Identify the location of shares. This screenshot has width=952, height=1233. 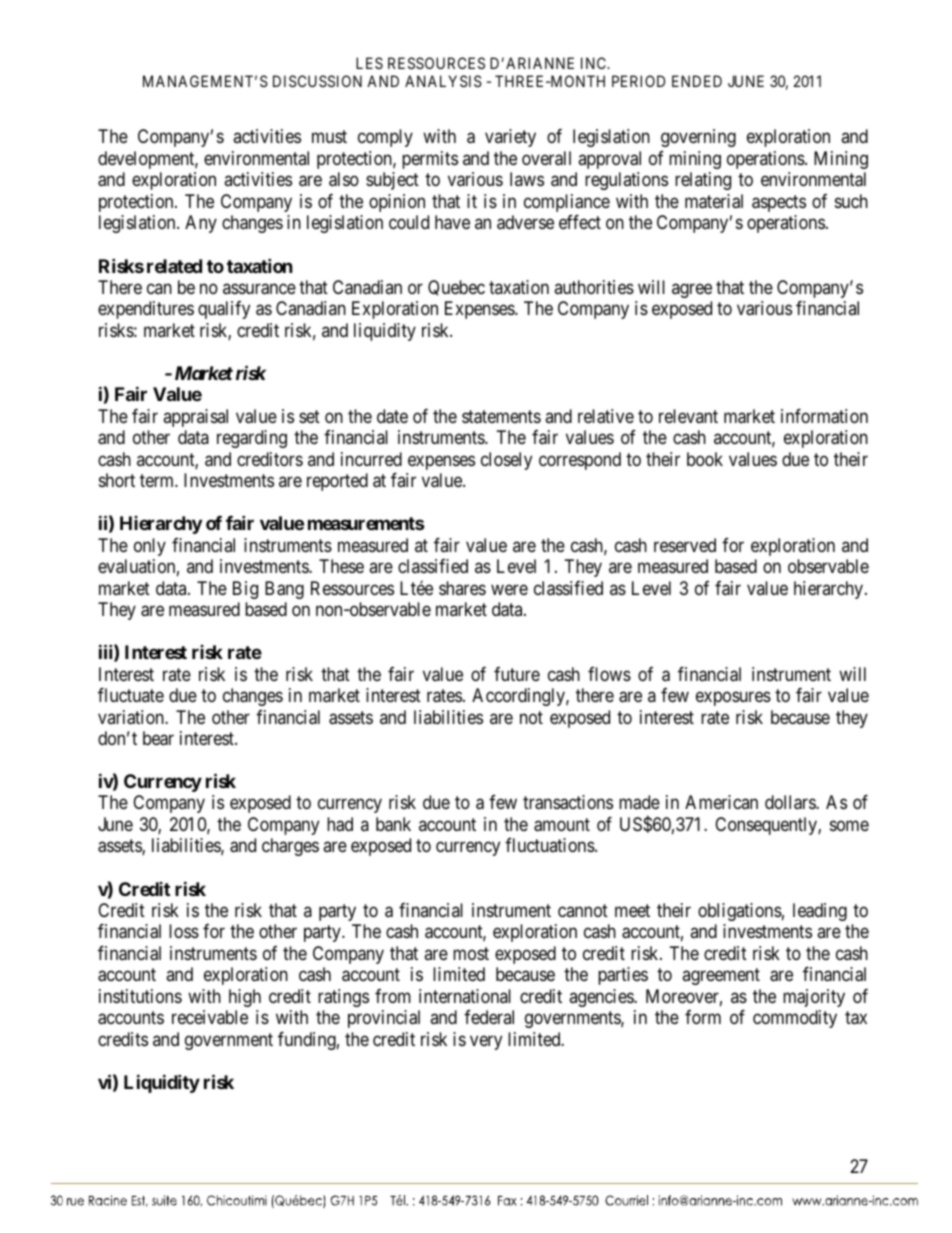
(462, 588).
